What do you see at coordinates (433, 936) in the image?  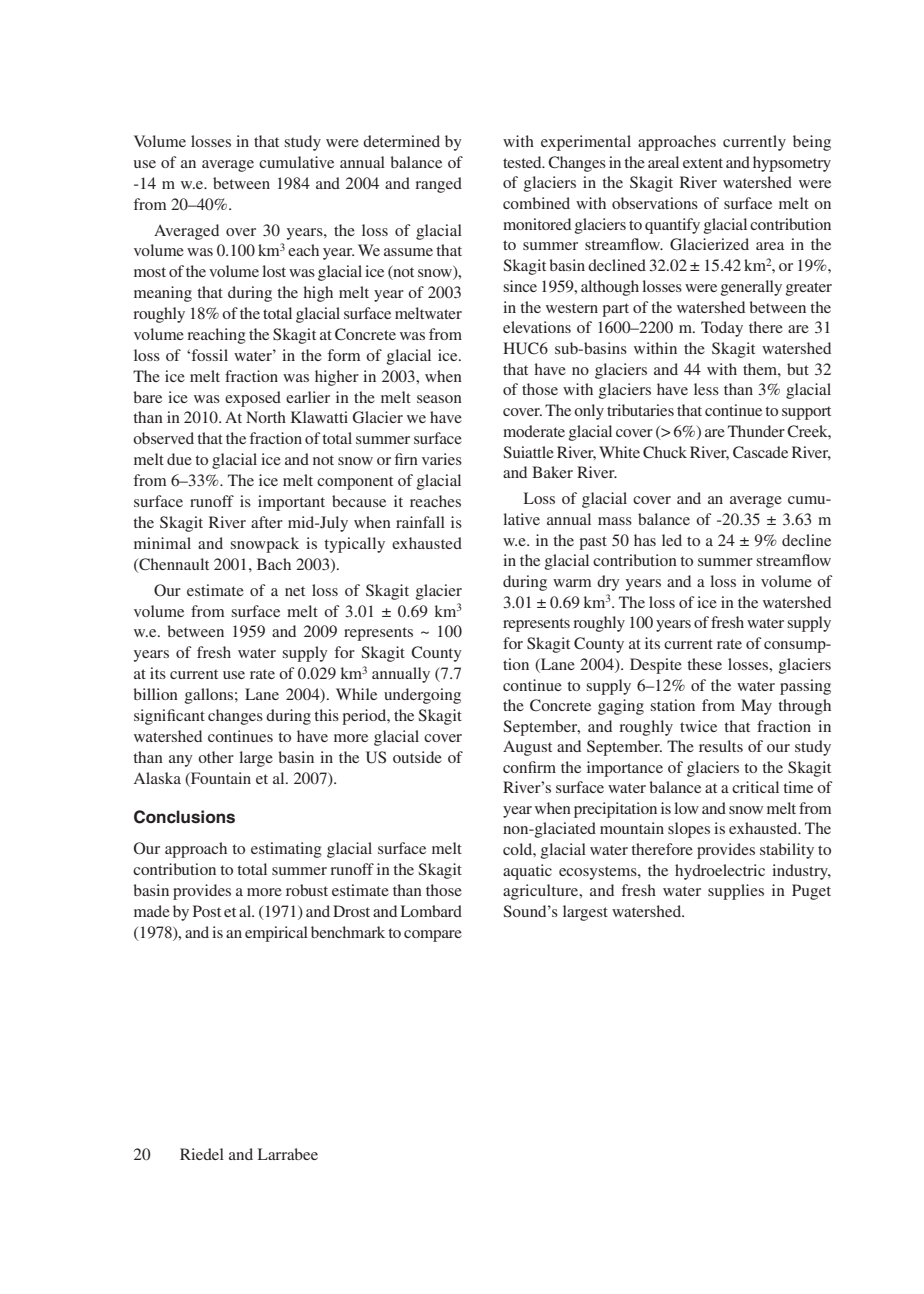 I see `compare` at bounding box center [433, 936].
